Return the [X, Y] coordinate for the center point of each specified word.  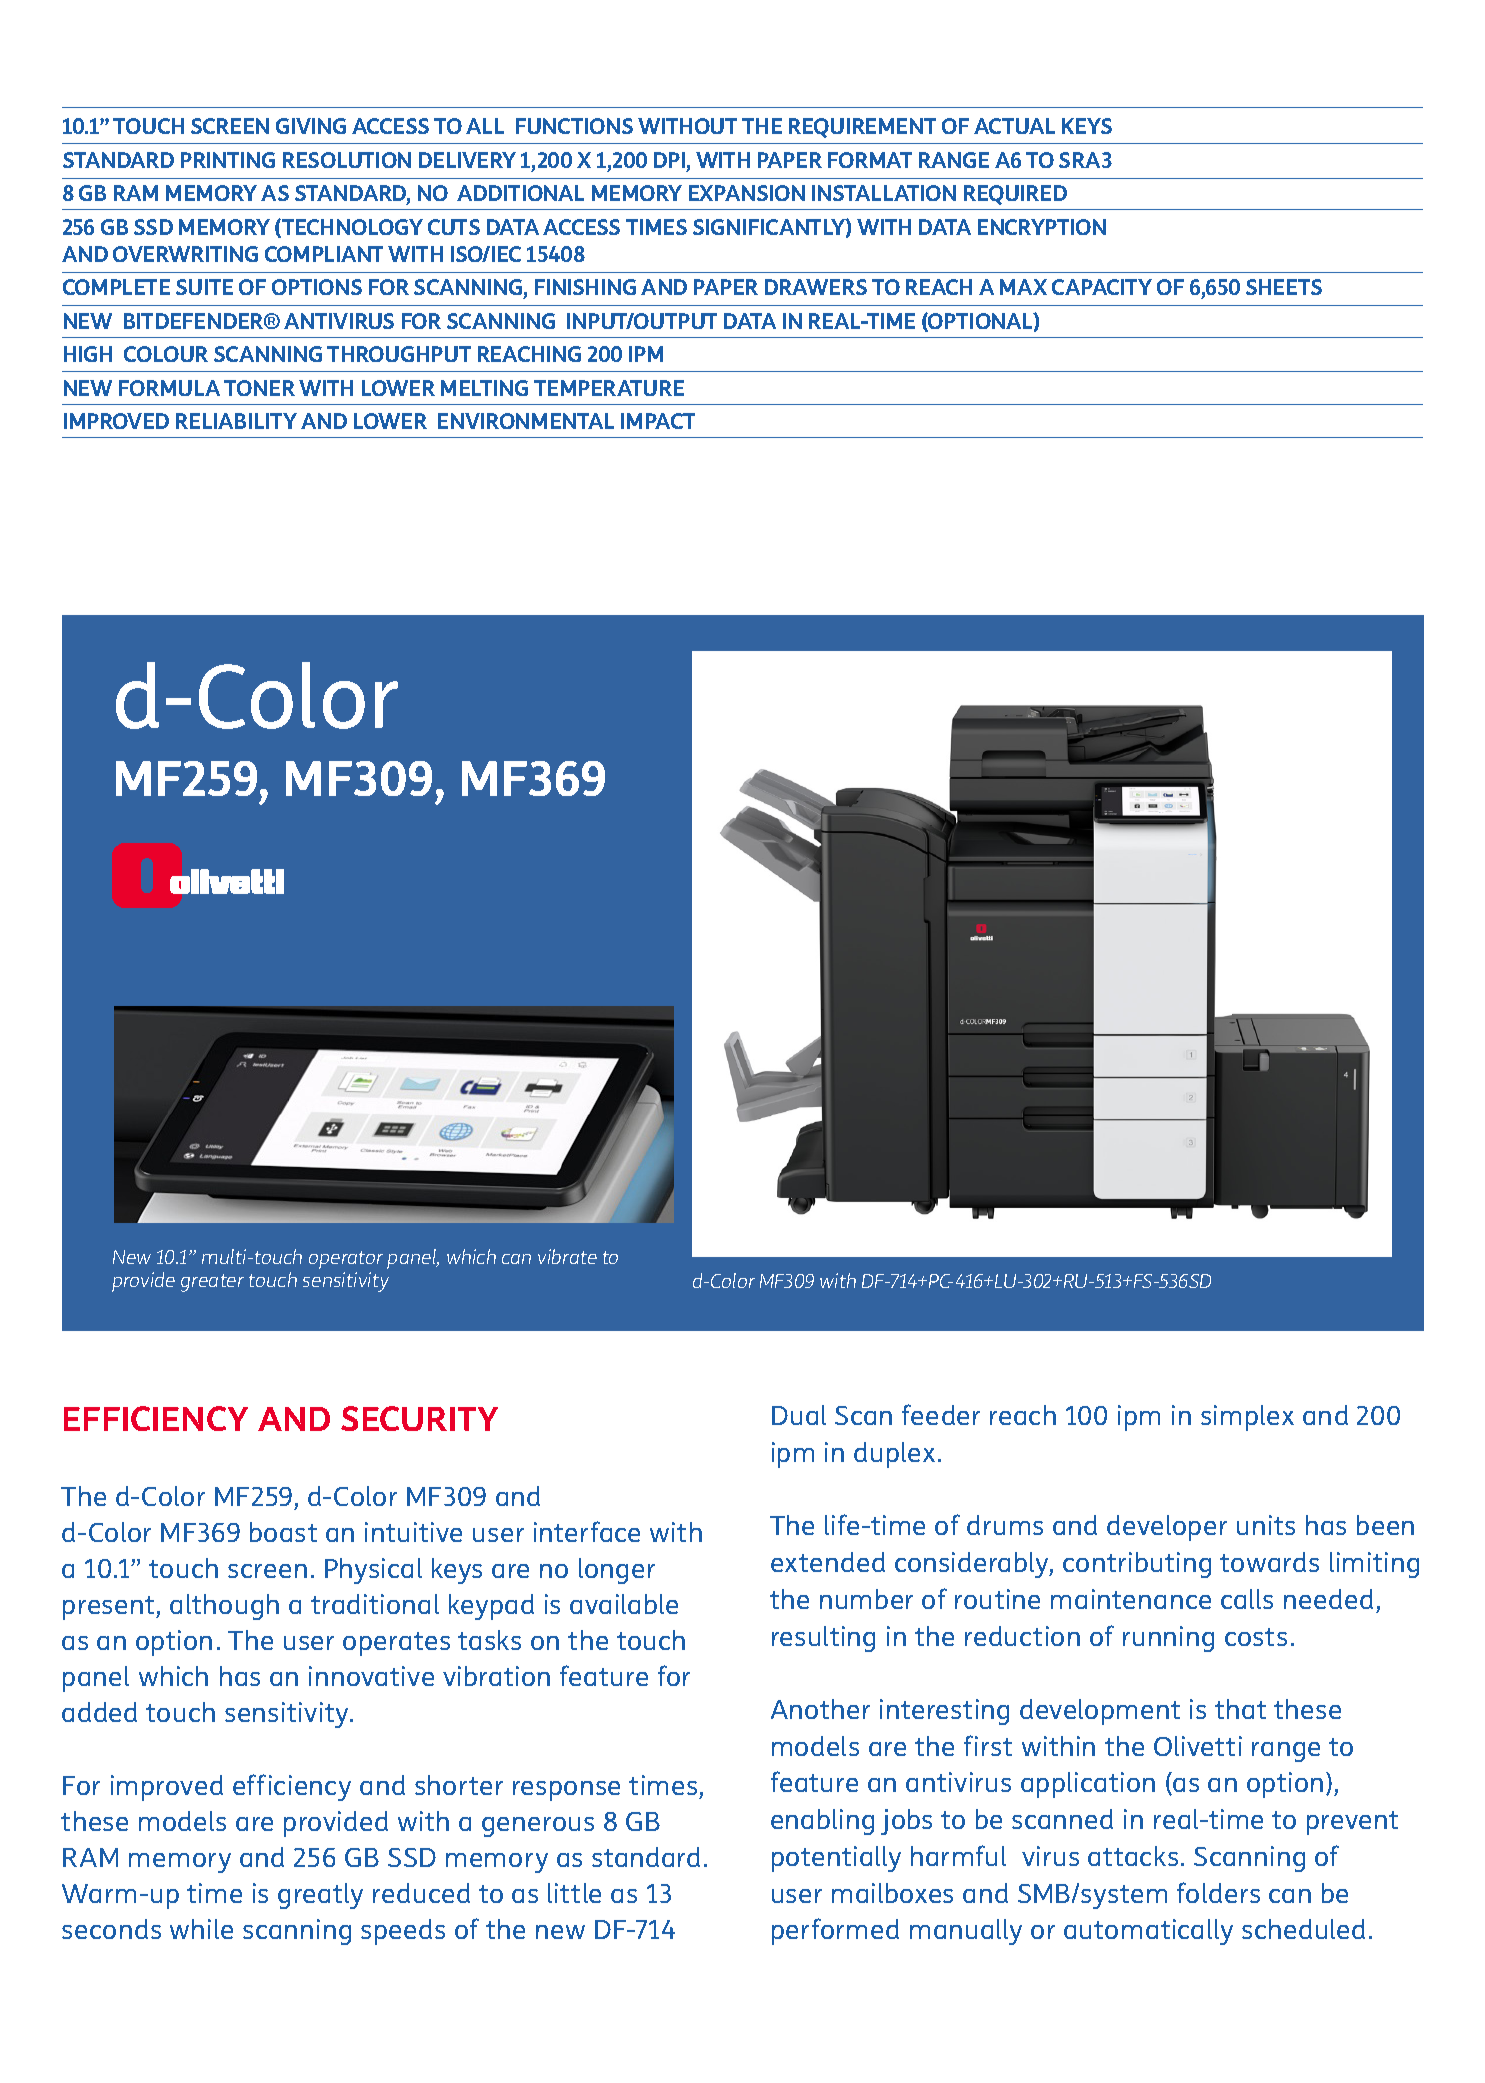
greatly [320, 1896]
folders [1218, 1892]
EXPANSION [747, 193]
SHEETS [1284, 287]
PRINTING [228, 160]
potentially [836, 1859]
